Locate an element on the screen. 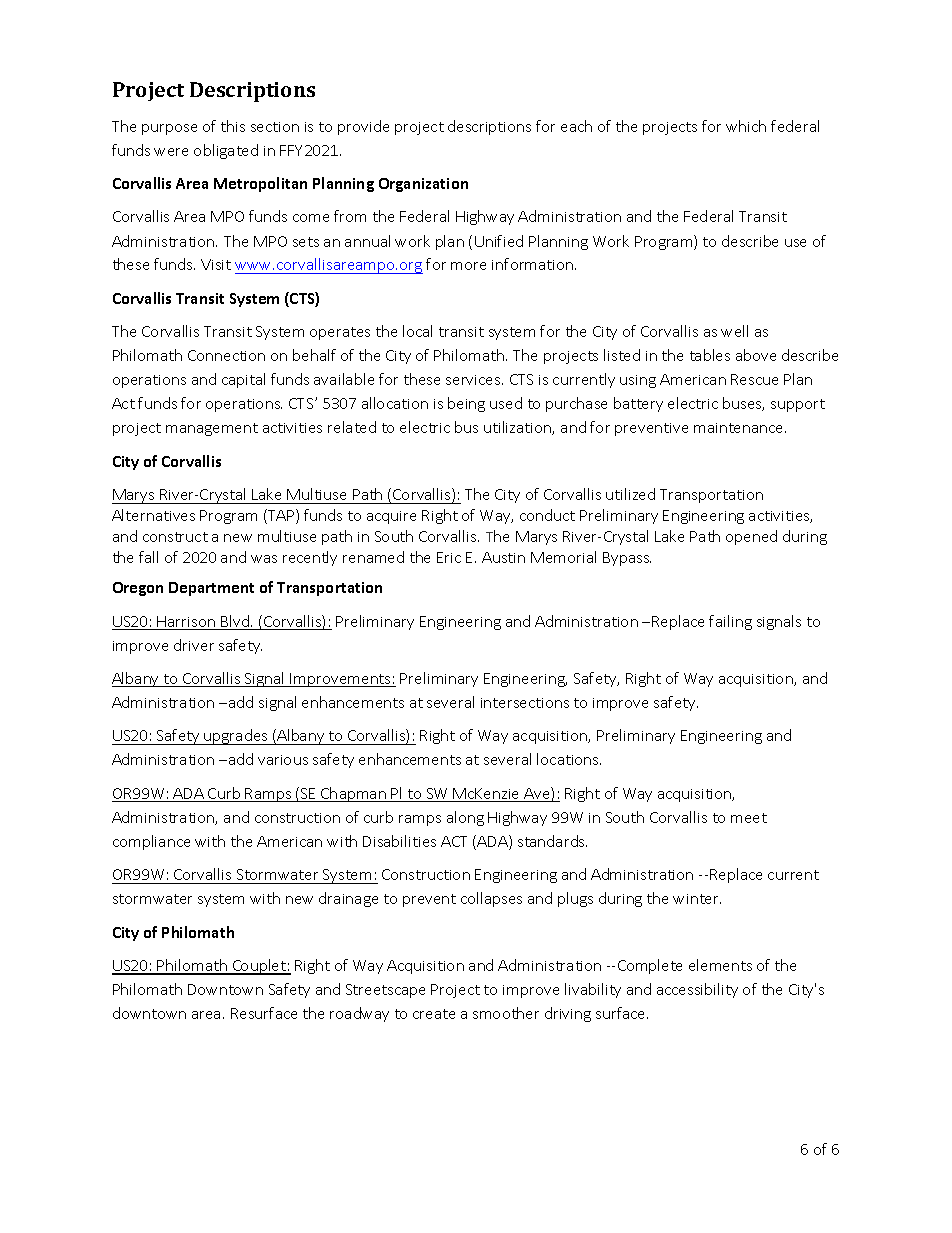 This screenshot has height=1233, width=952. obligated is located at coordinates (226, 151).
